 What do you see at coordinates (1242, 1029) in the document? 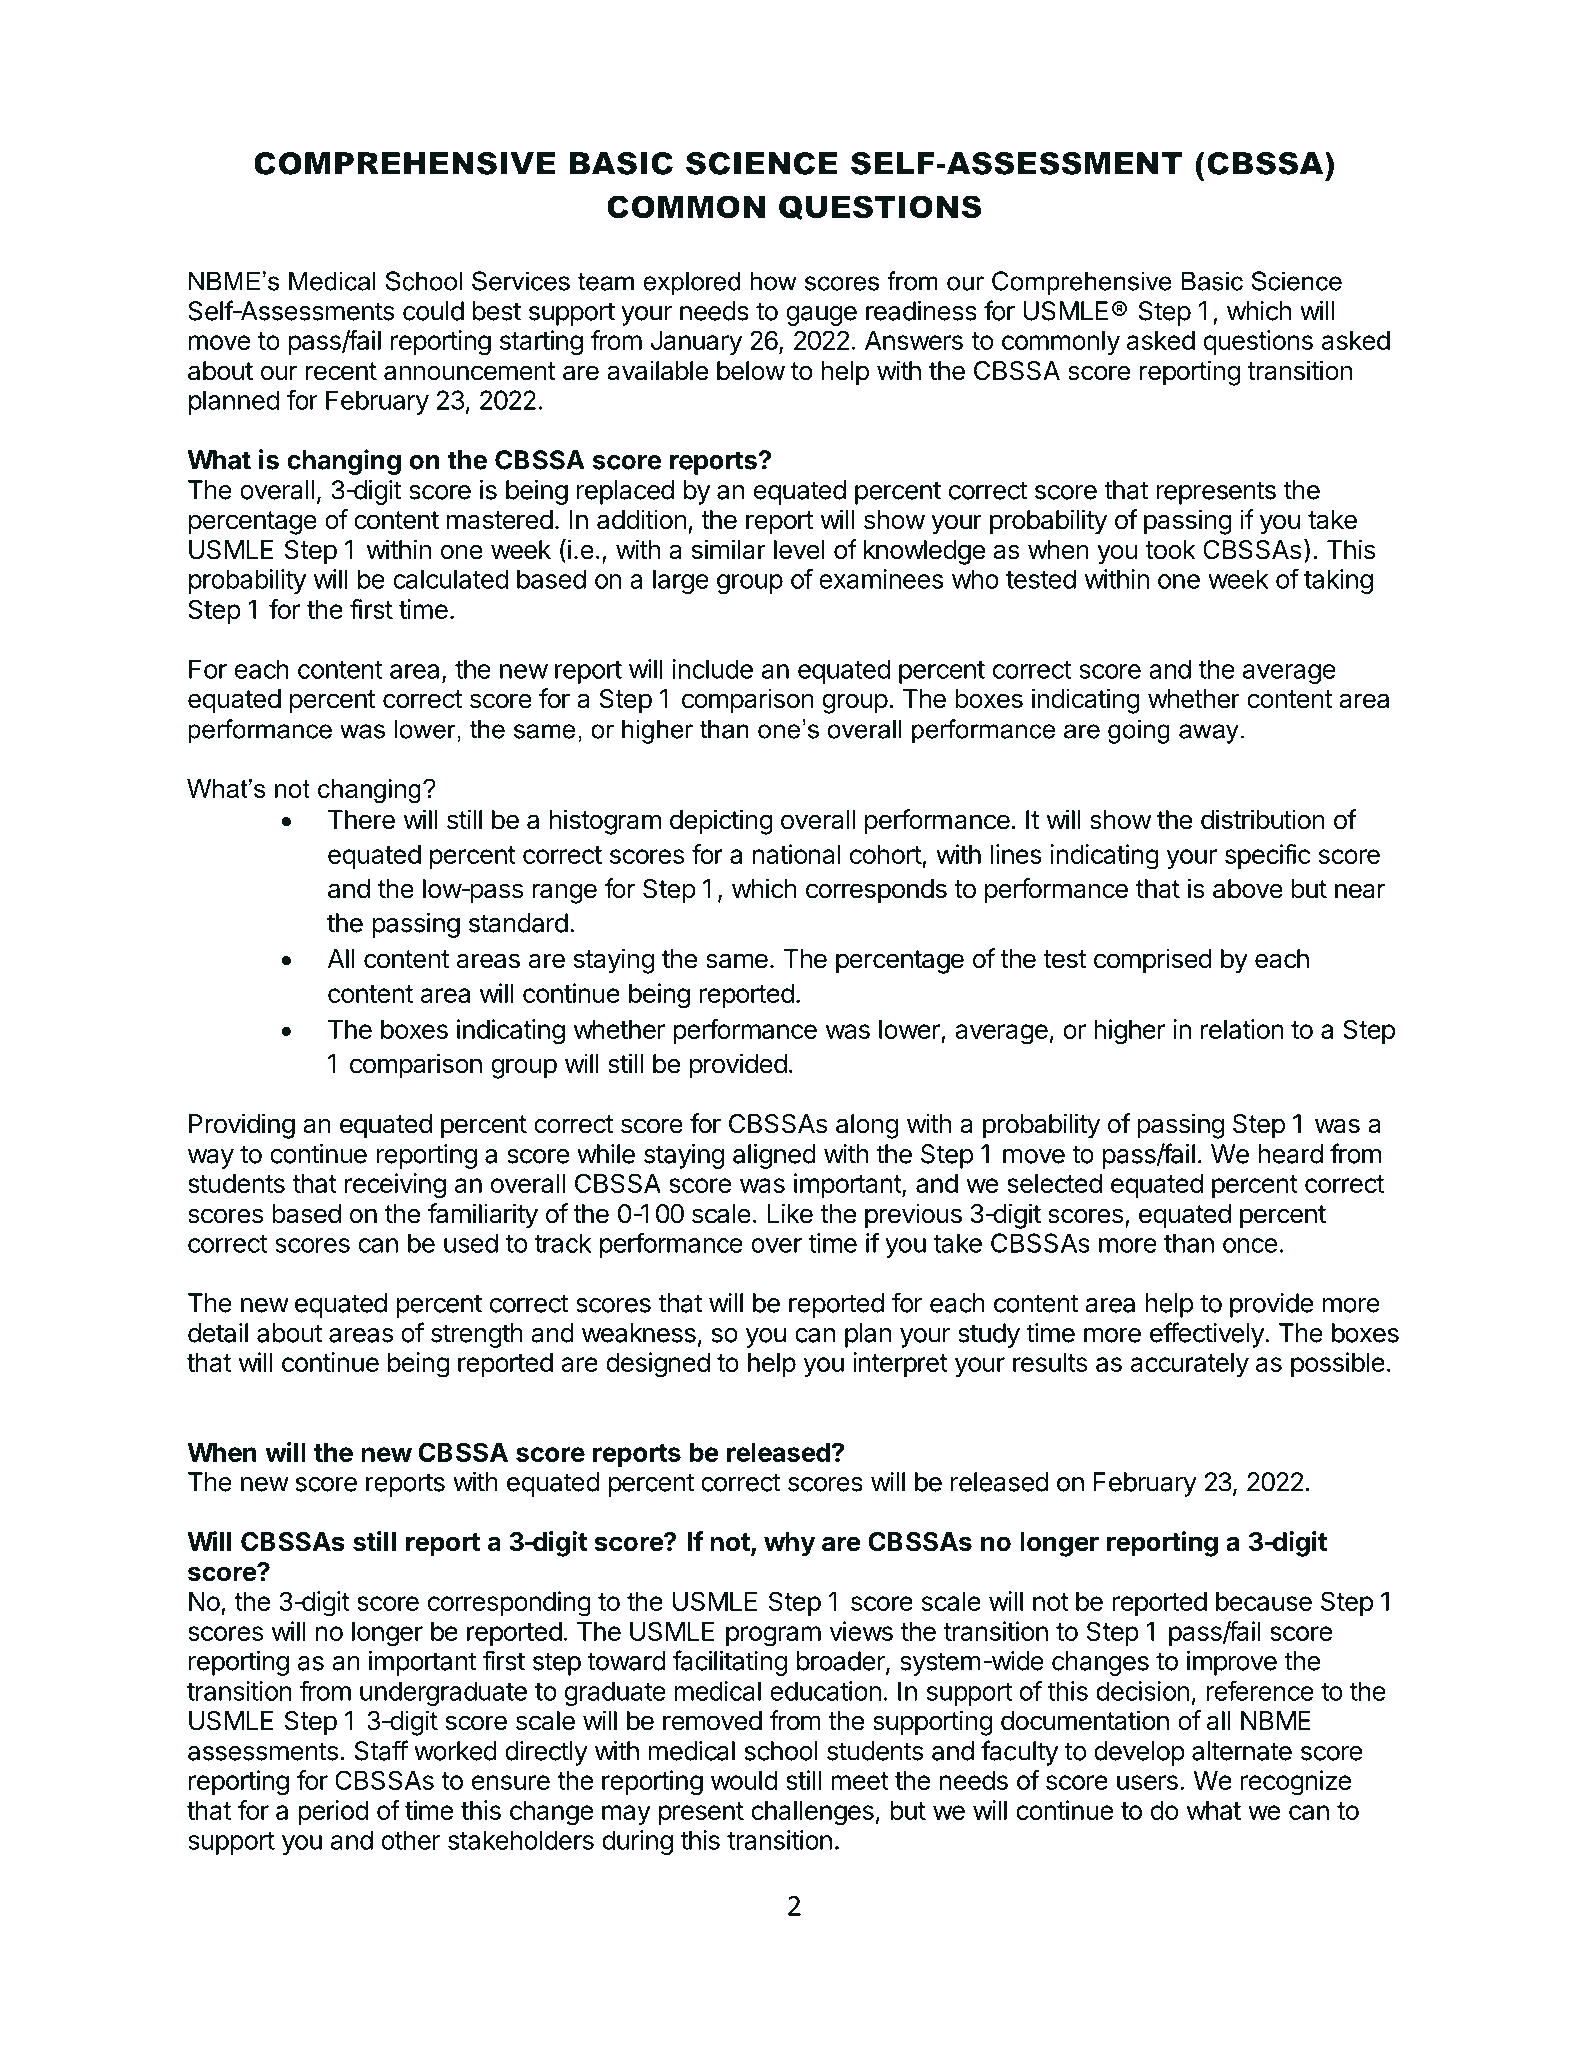
I see `relation` at bounding box center [1242, 1029].
